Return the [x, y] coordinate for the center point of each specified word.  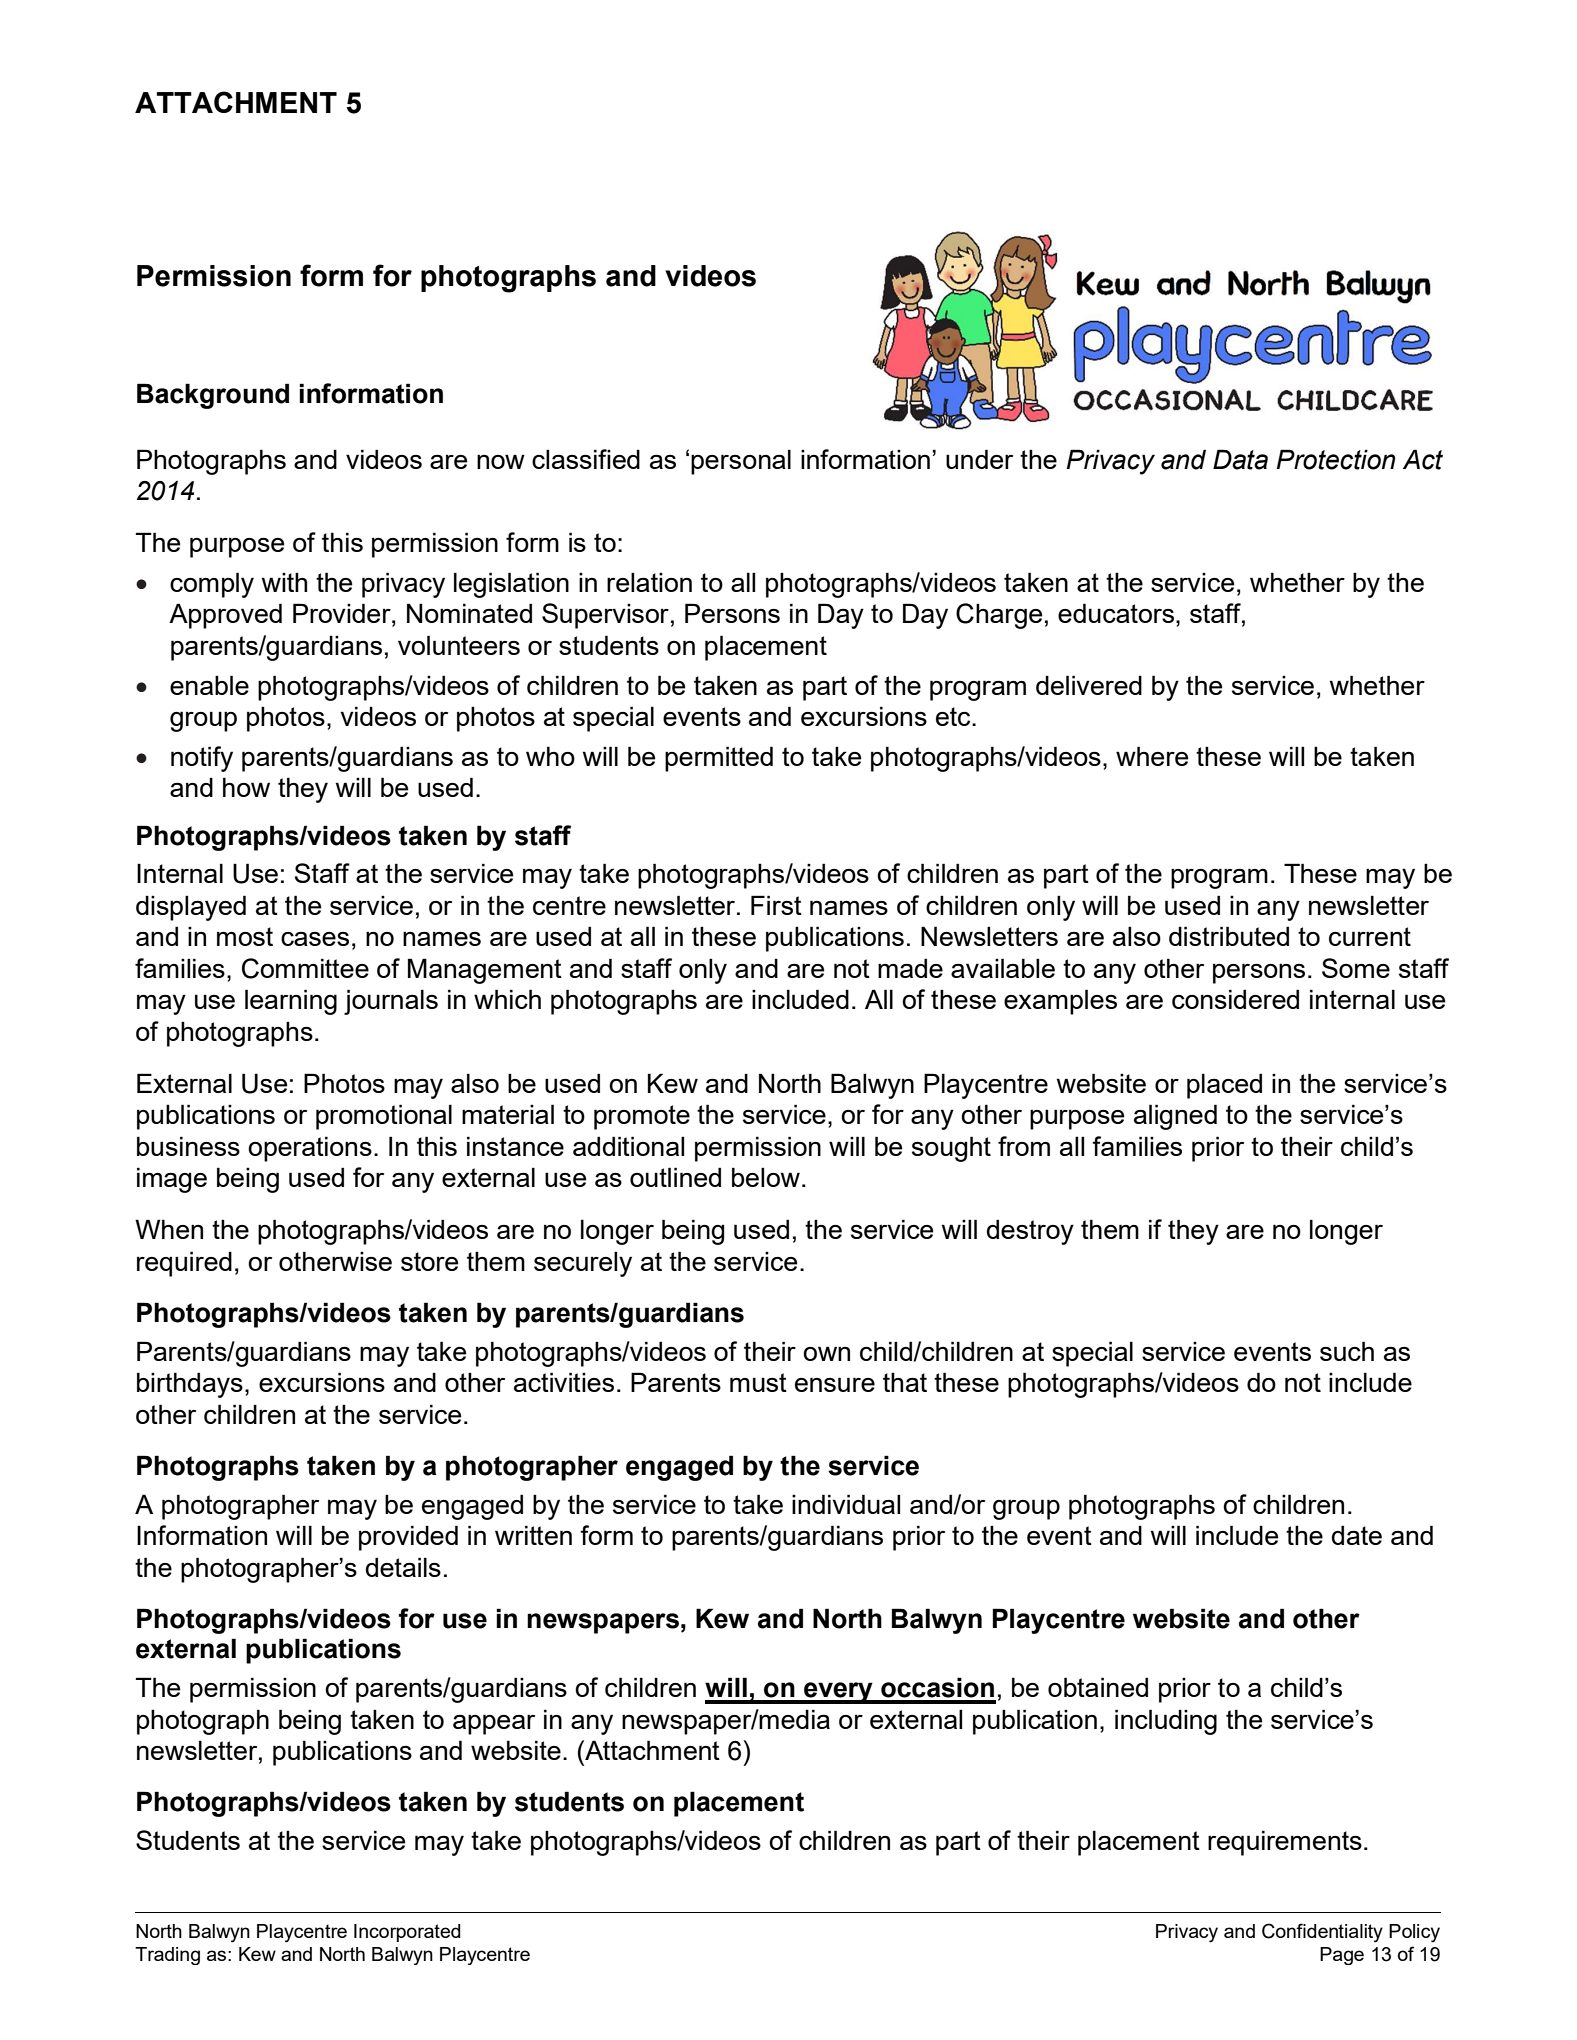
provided [408, 1538]
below [766, 1177]
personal [741, 462]
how [246, 787]
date [1356, 1535]
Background [213, 396]
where [1152, 756]
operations [310, 1149]
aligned [1175, 1117]
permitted [719, 759]
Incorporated [407, 1933]
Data [1240, 459]
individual [846, 1504]
